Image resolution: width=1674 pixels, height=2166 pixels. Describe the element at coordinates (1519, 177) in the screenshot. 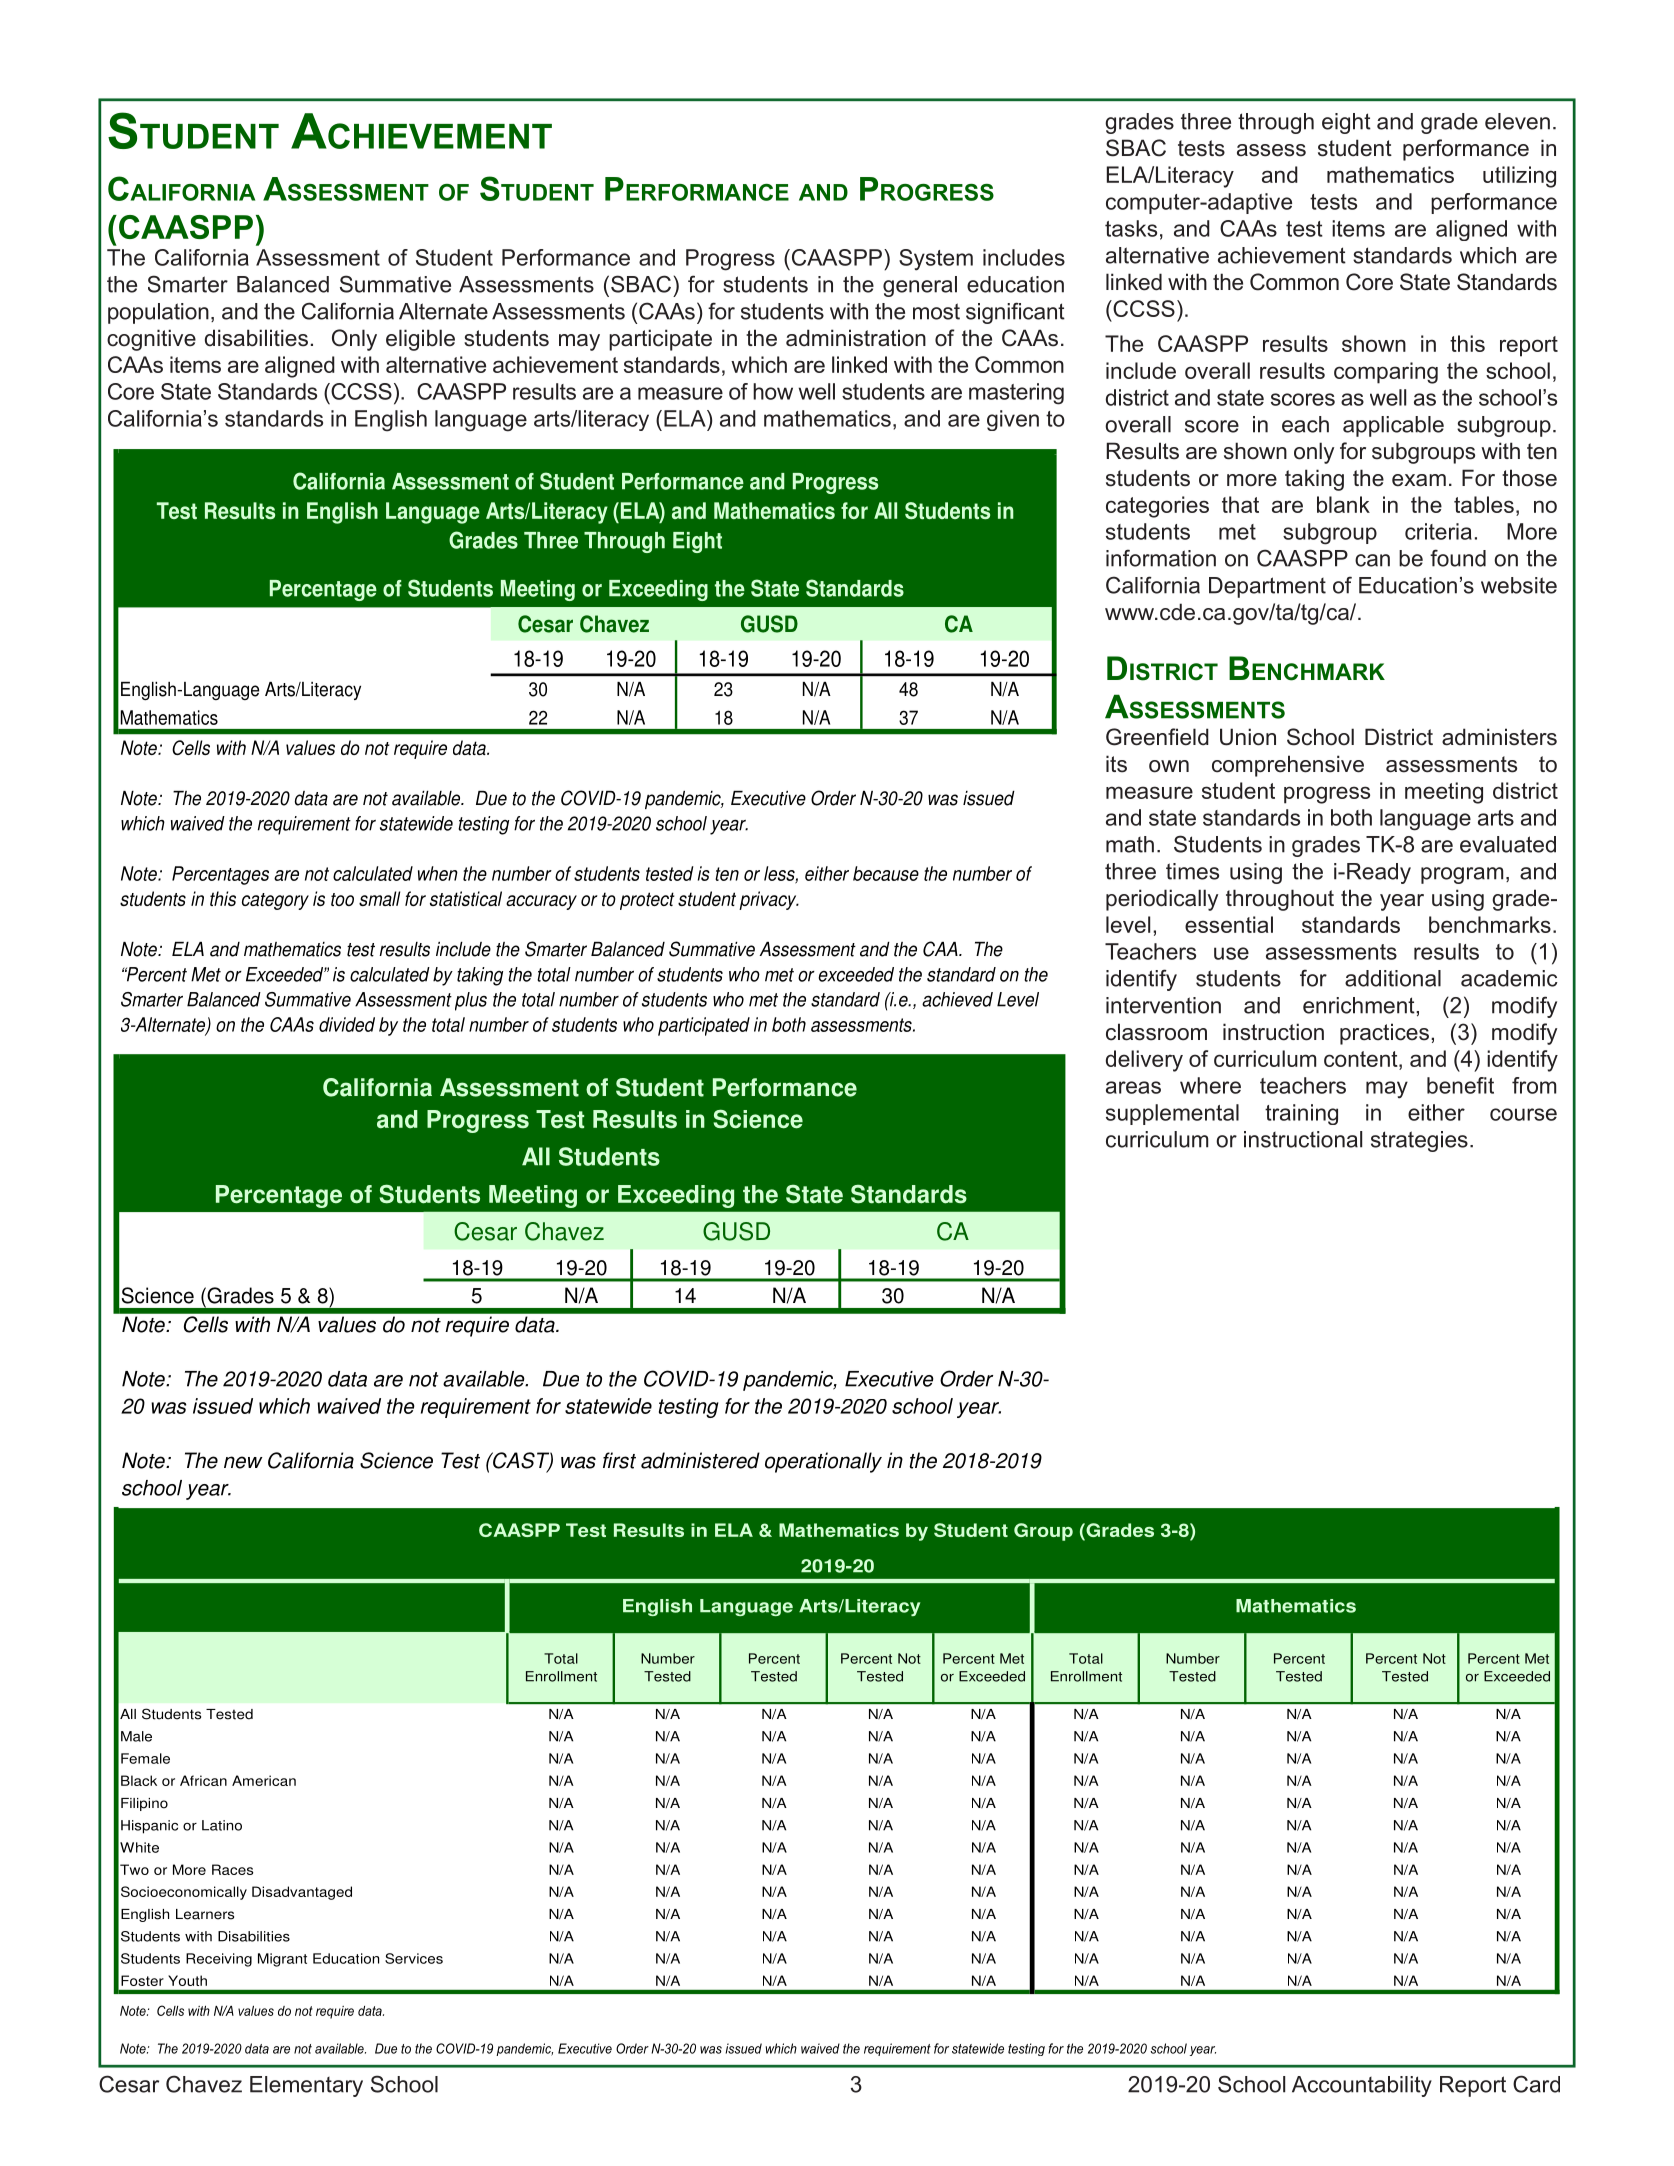

I see `utilizing` at that location.
